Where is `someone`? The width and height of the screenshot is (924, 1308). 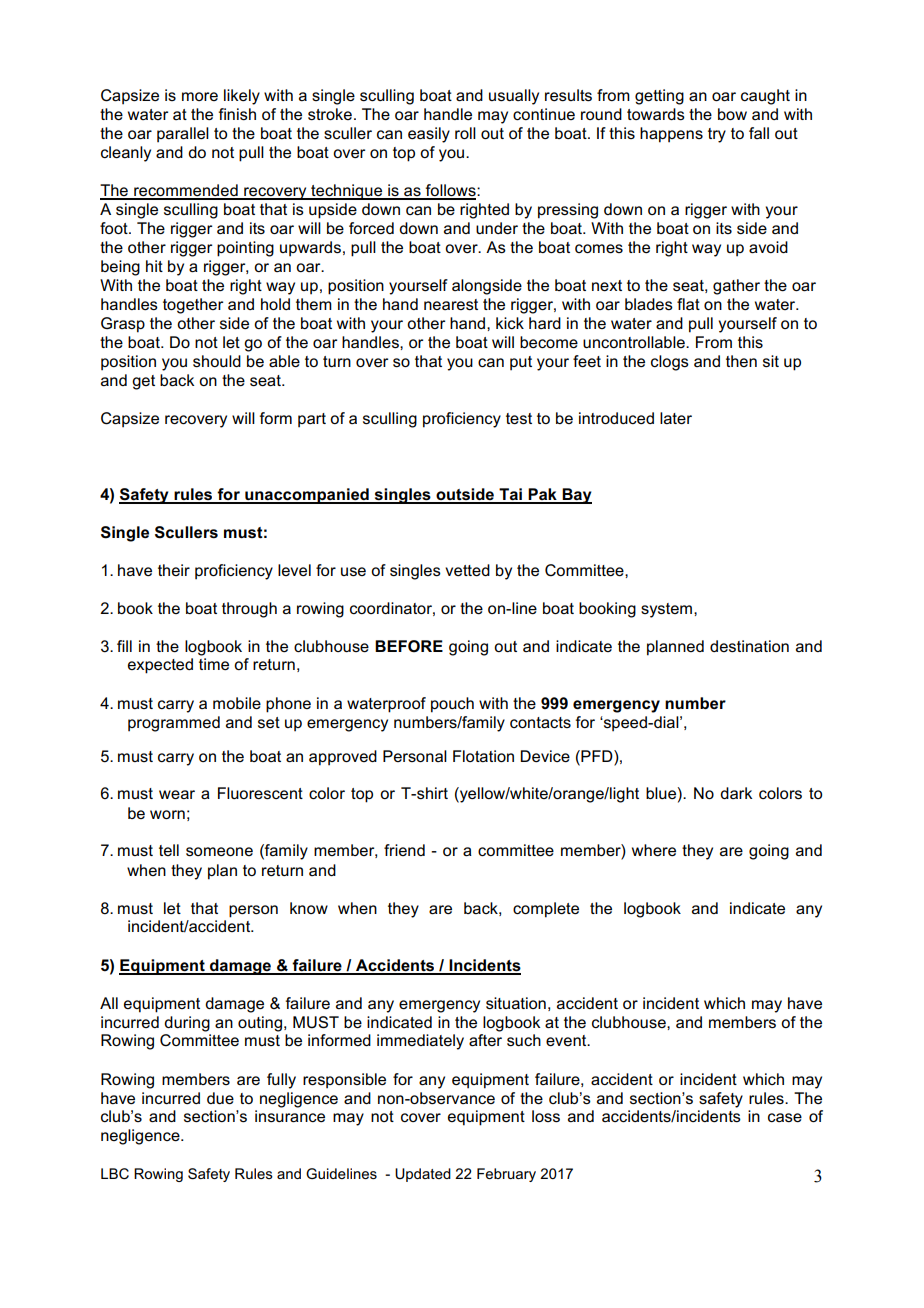
someone is located at coordinates (219, 852).
